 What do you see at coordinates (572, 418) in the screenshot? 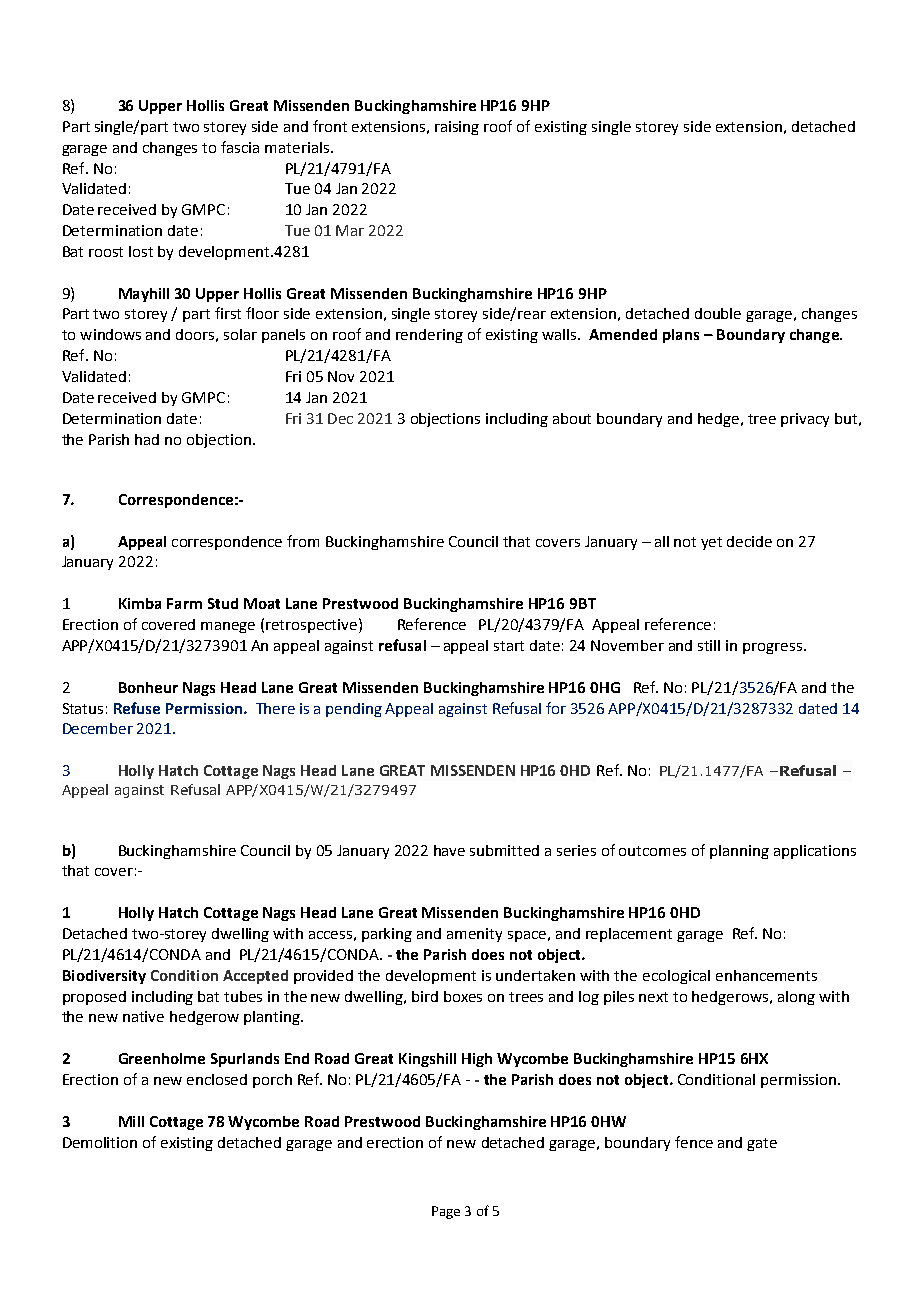
I see `about` at bounding box center [572, 418].
